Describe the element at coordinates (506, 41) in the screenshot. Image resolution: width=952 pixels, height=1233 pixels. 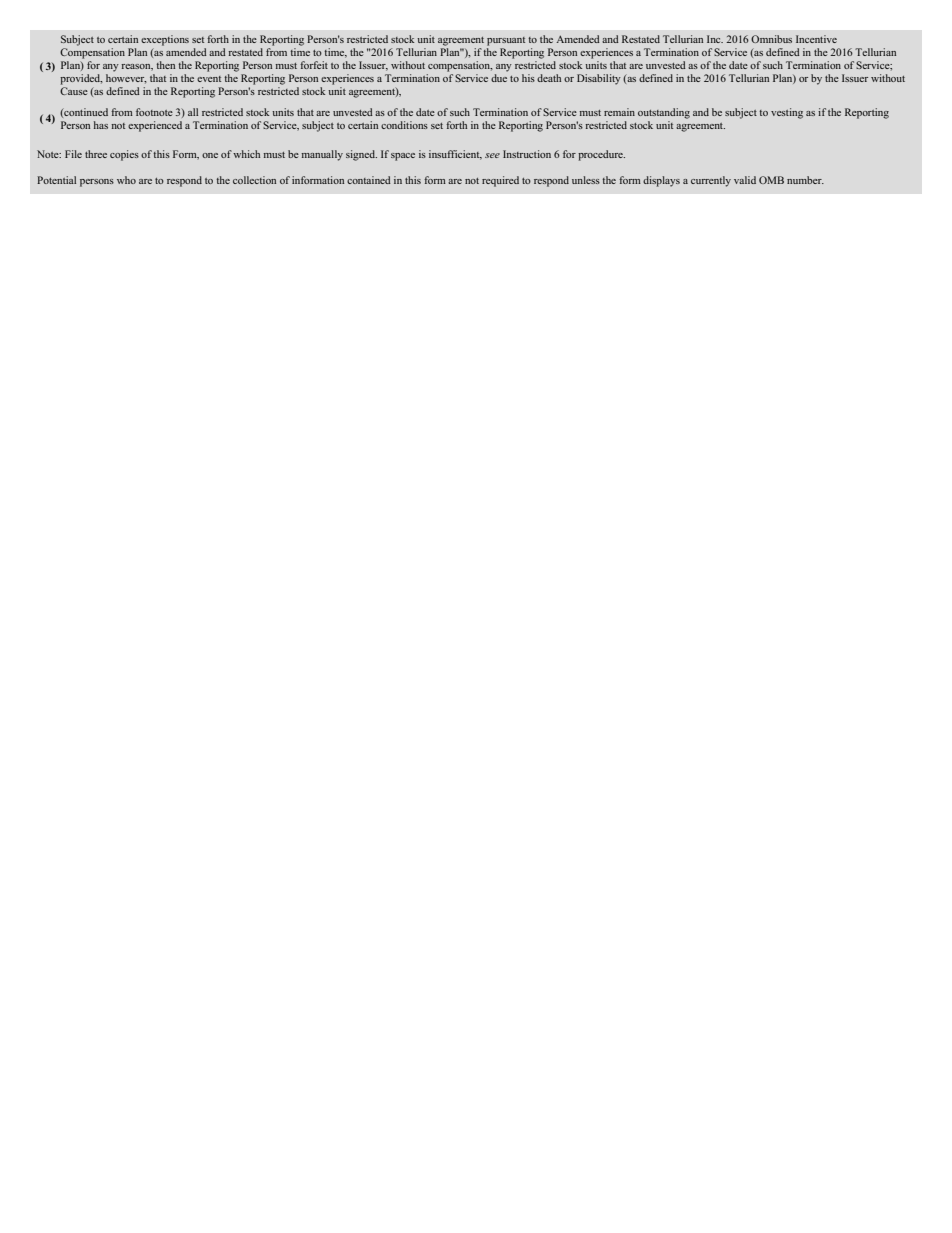
I see `pursuant` at that location.
